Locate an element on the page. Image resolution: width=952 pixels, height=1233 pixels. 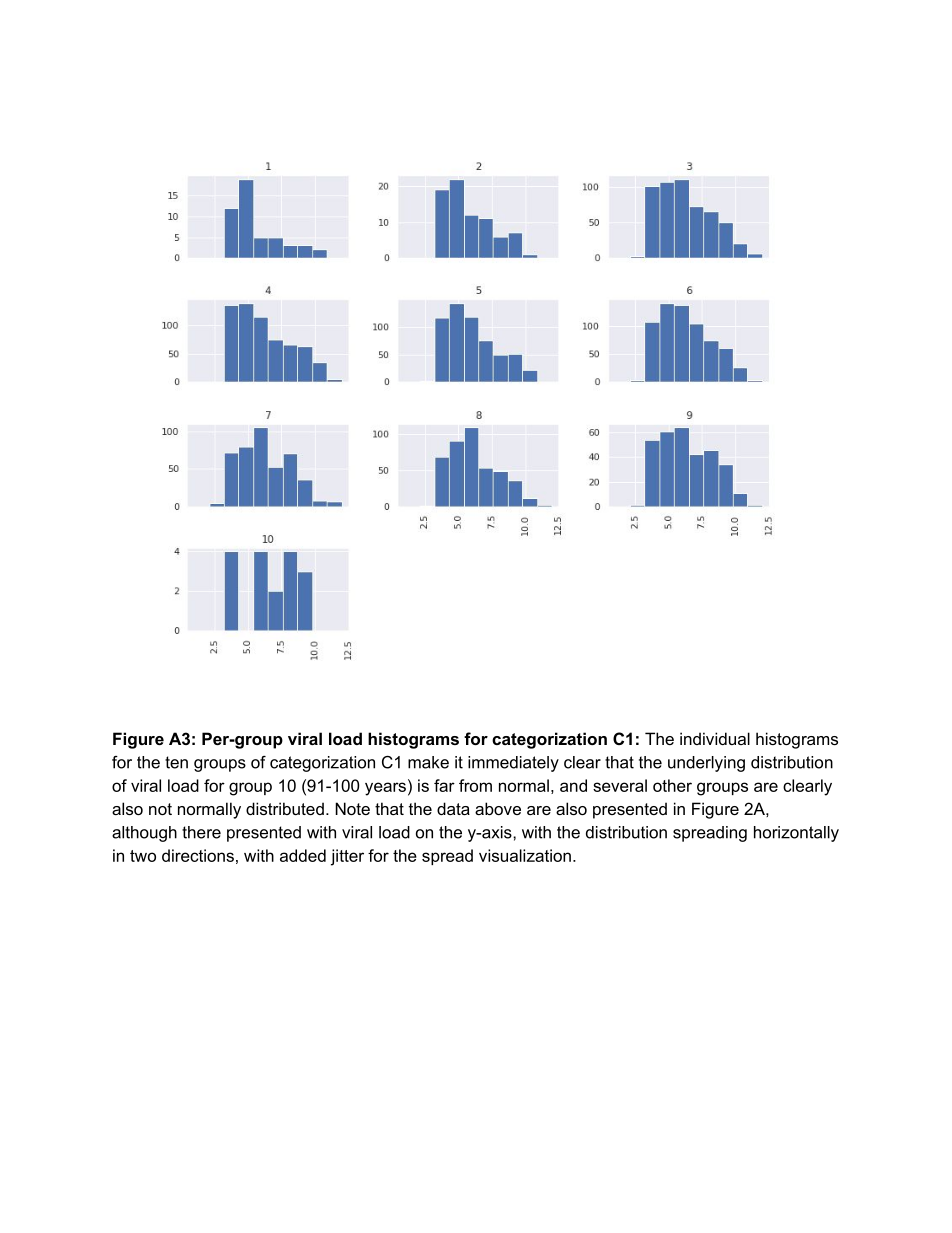
ten is located at coordinates (176, 762).
